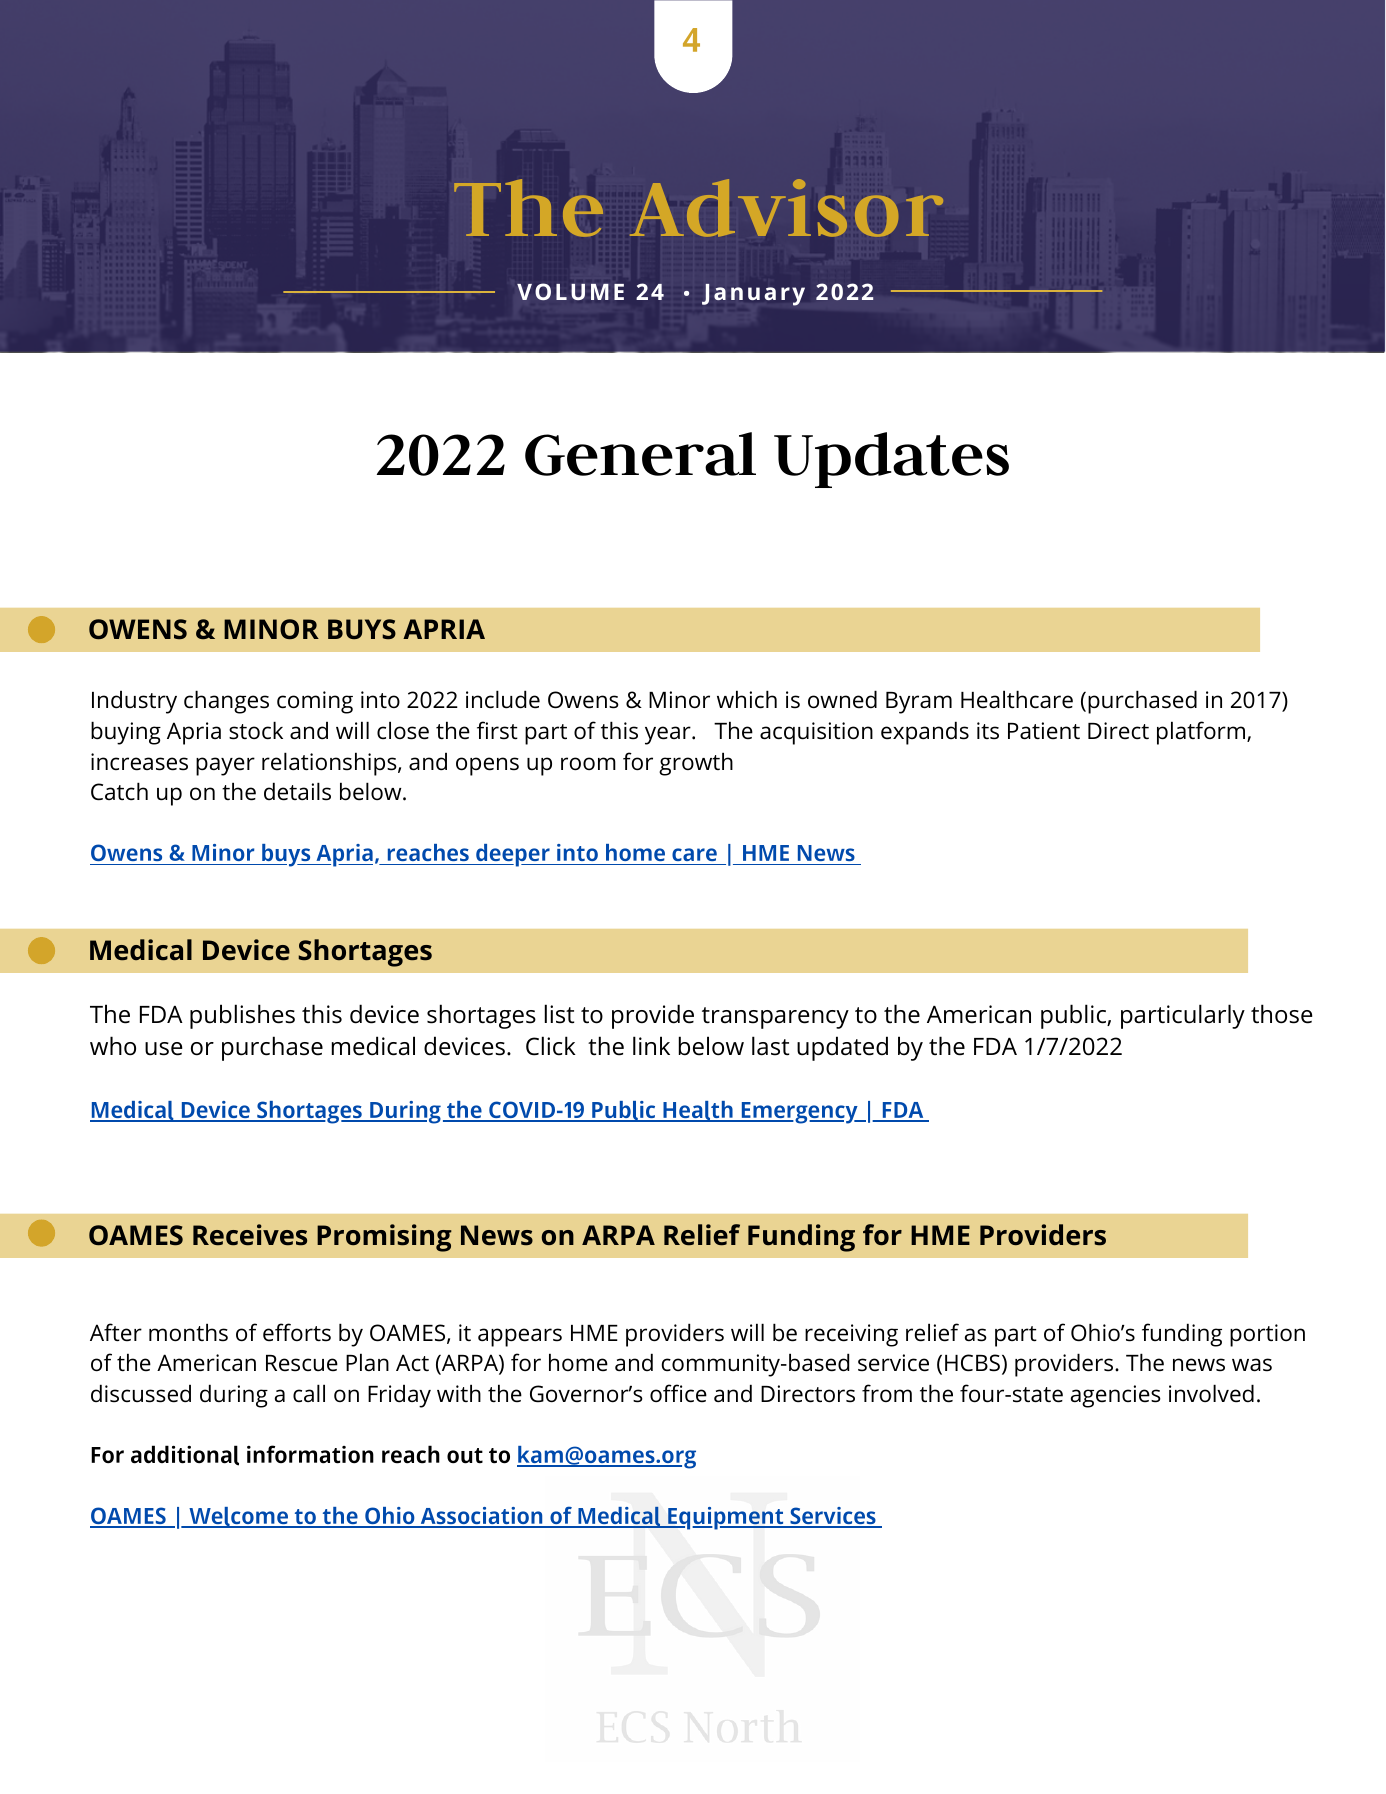  Describe the element at coordinates (696, 764) in the screenshot. I see `growth` at that location.
